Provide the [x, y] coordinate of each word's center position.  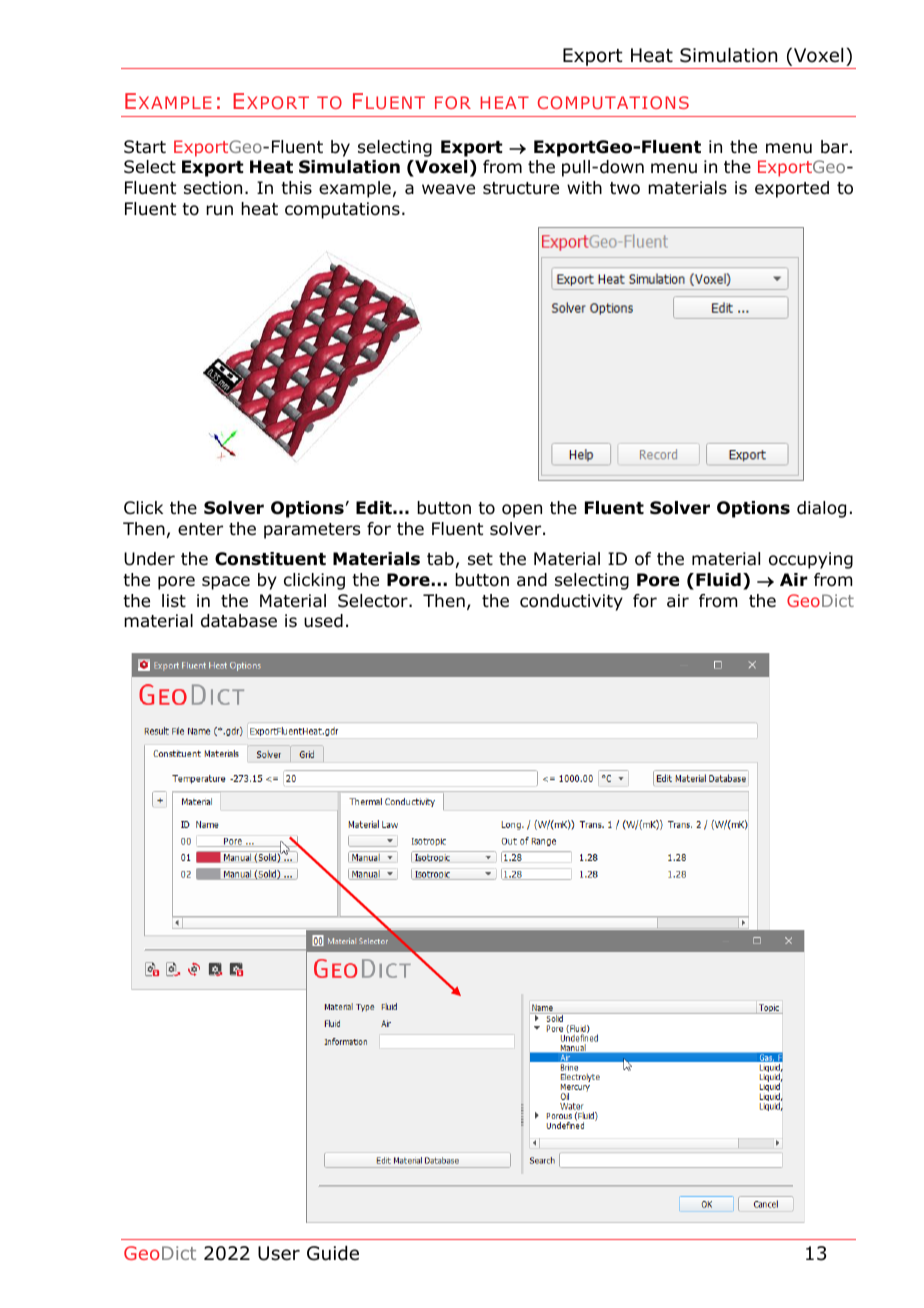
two [625, 188]
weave [448, 189]
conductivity [571, 602]
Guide [333, 1253]
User [279, 1253]
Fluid [718, 580]
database [239, 621]
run [219, 210]
